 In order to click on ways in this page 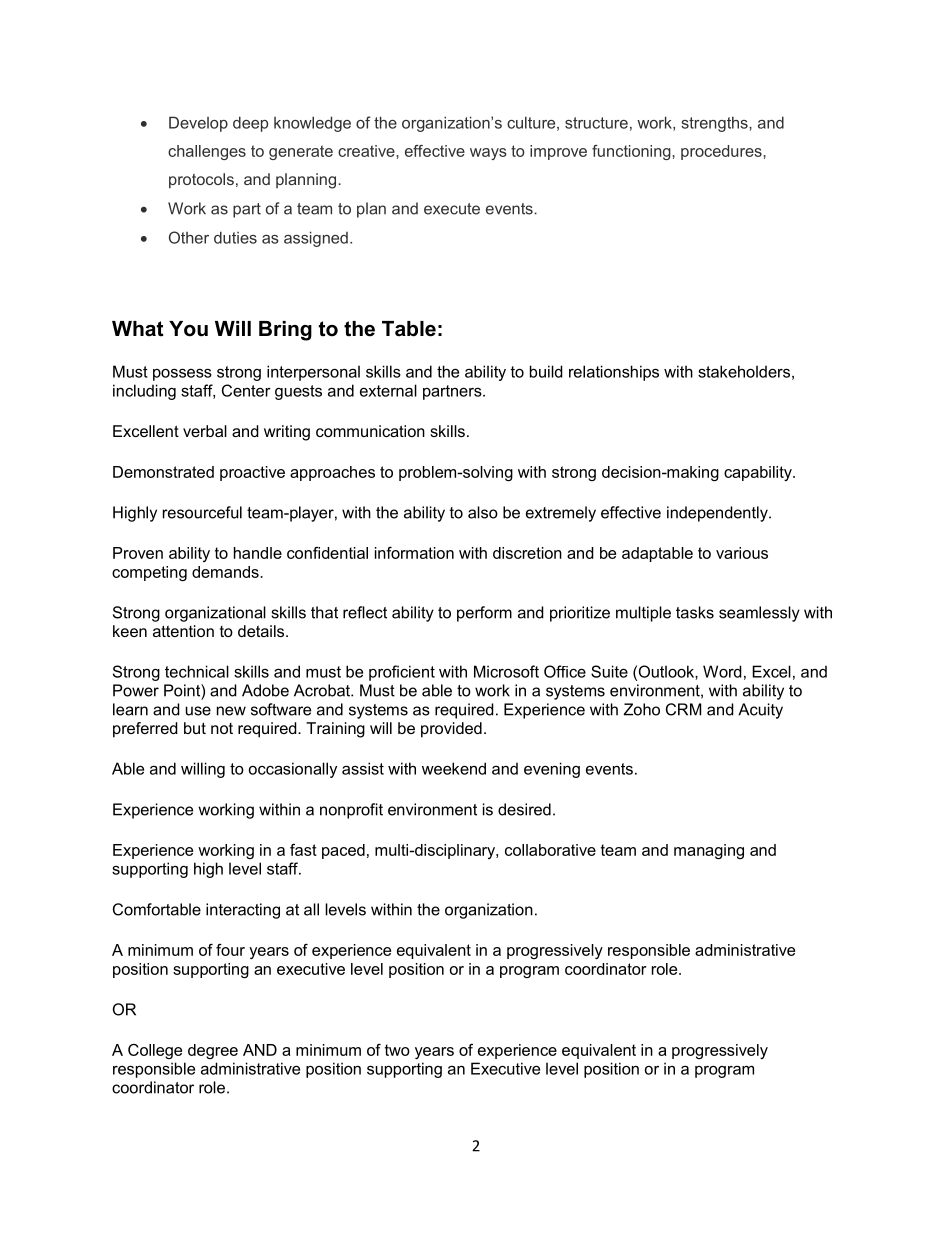, I will do `click(488, 154)`.
